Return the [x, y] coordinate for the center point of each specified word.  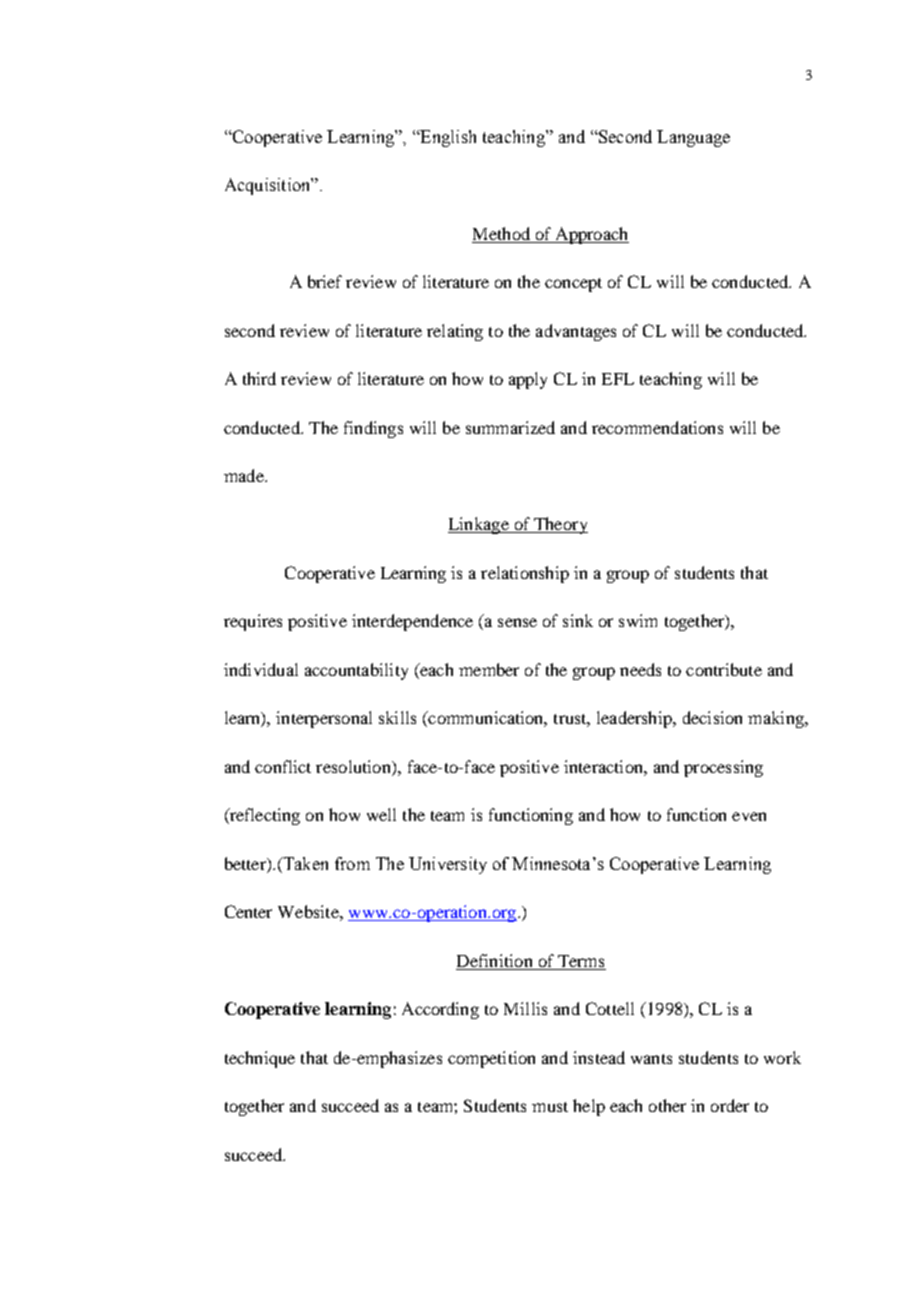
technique [260, 1059]
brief [325, 281]
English [447, 138]
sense [517, 622]
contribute [724, 669]
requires [253, 622]
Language [693, 138]
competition [491, 1059]
